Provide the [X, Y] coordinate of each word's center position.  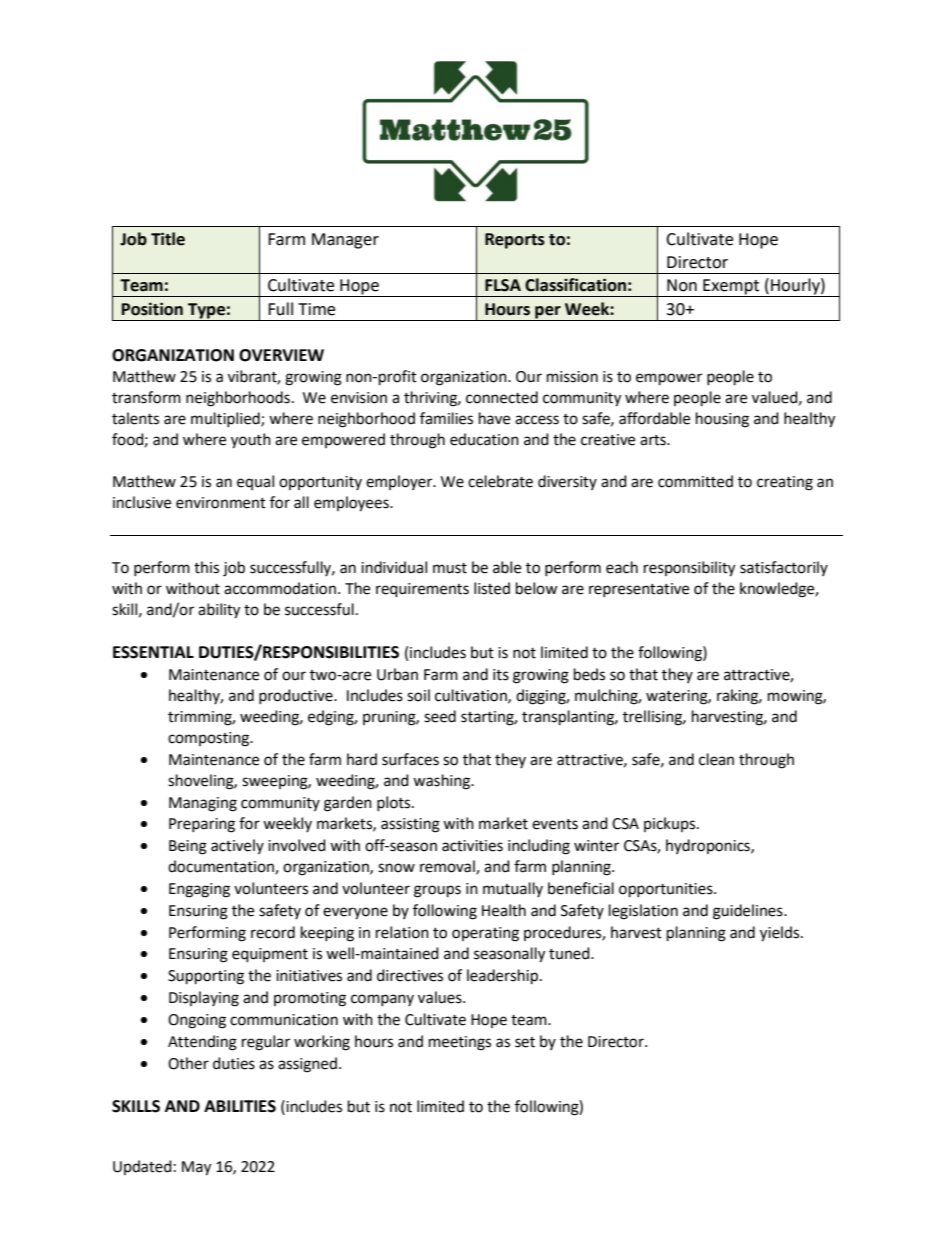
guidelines [749, 912]
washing [443, 782]
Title [168, 239]
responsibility [689, 569]
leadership [502, 977]
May [196, 1168]
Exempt [731, 288]
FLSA [503, 285]
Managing [203, 804]
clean [716, 759]
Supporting [206, 977]
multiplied [226, 419]
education [484, 439]
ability [219, 611]
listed [492, 588]
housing [722, 420]
